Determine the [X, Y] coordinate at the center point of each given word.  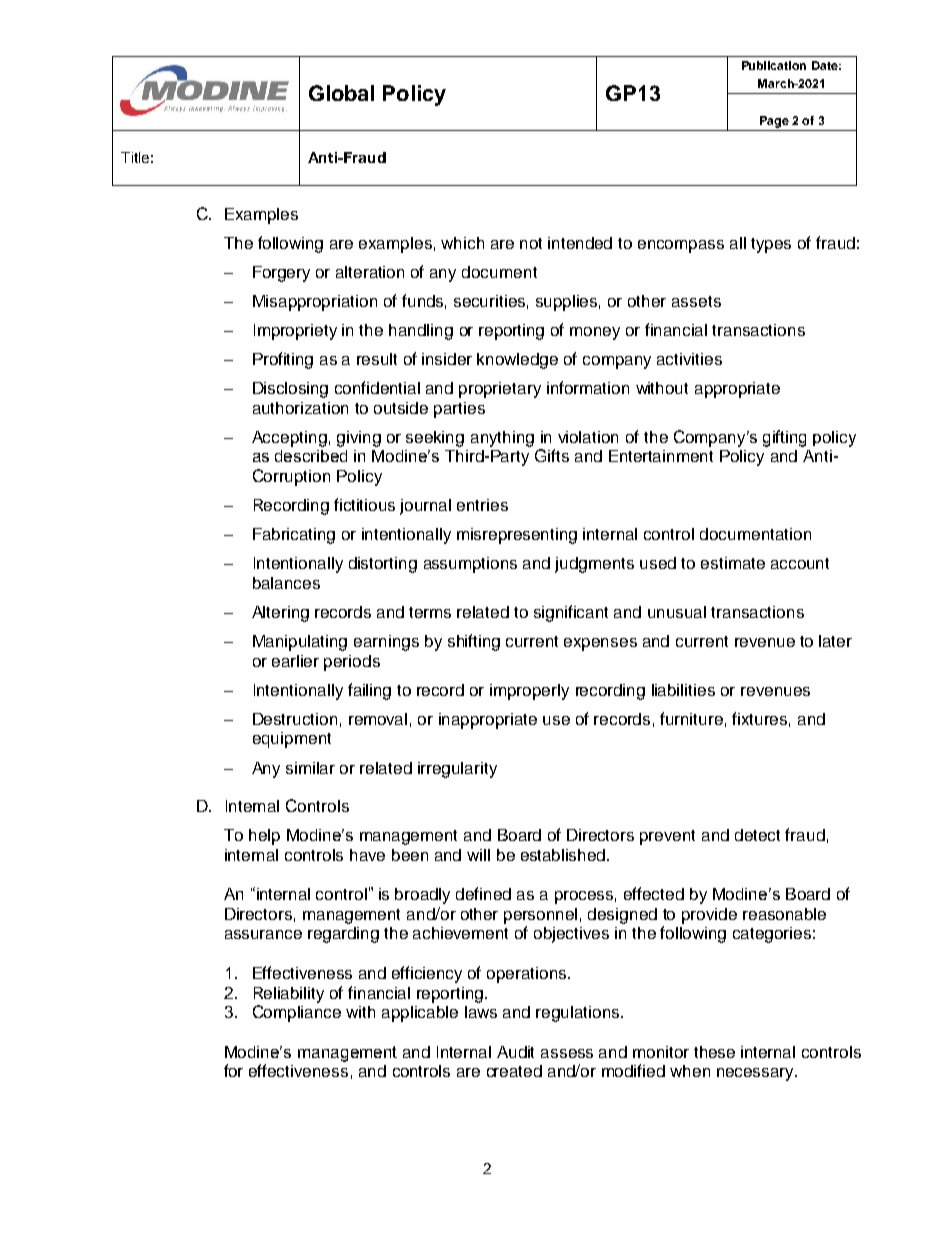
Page [774, 122]
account [800, 563]
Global [341, 93]
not [531, 243]
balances [286, 583]
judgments [594, 565]
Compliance [297, 1013]
